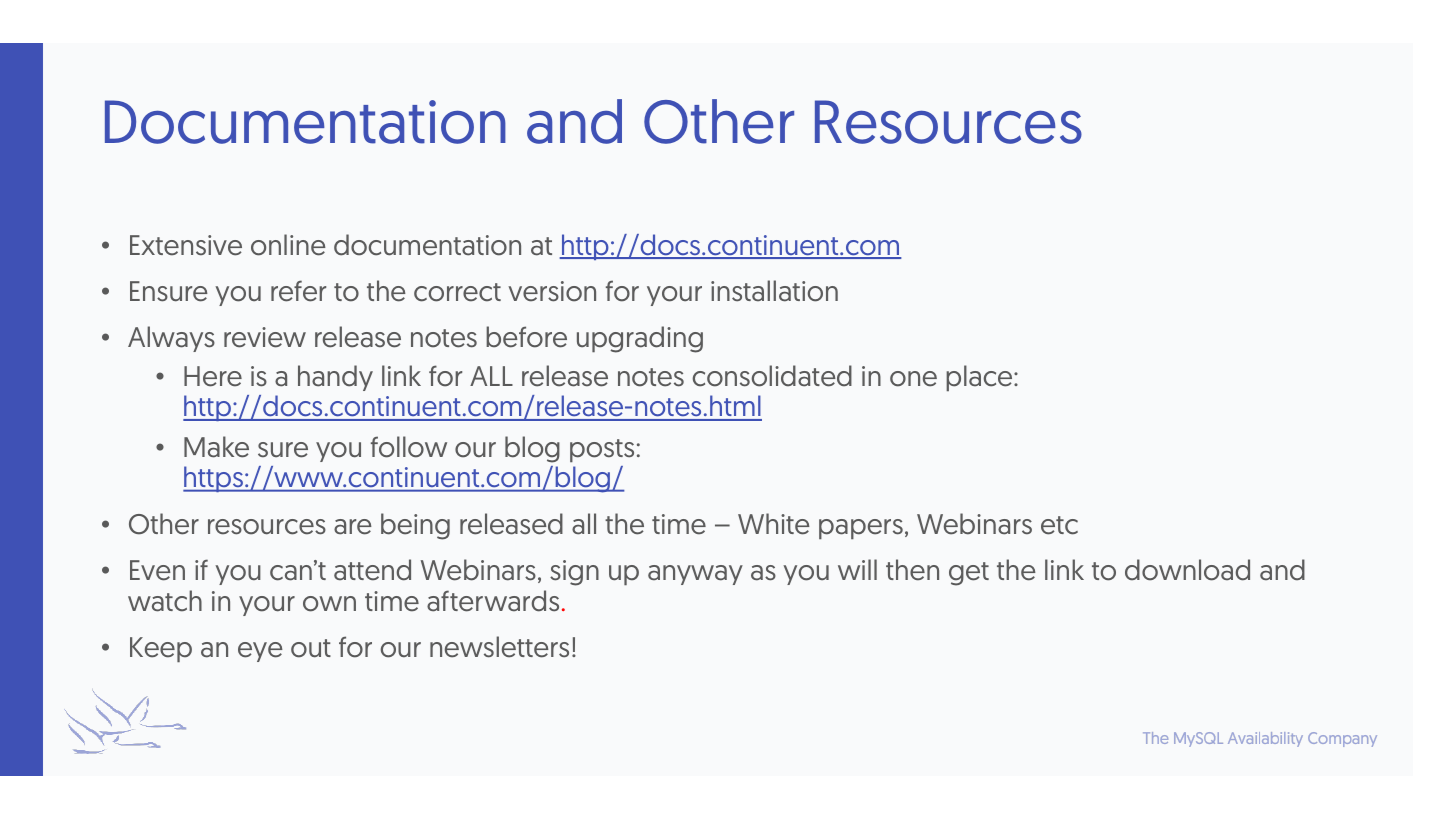  What do you see at coordinates (602, 450) in the page?
I see `posts` at bounding box center [602, 450].
